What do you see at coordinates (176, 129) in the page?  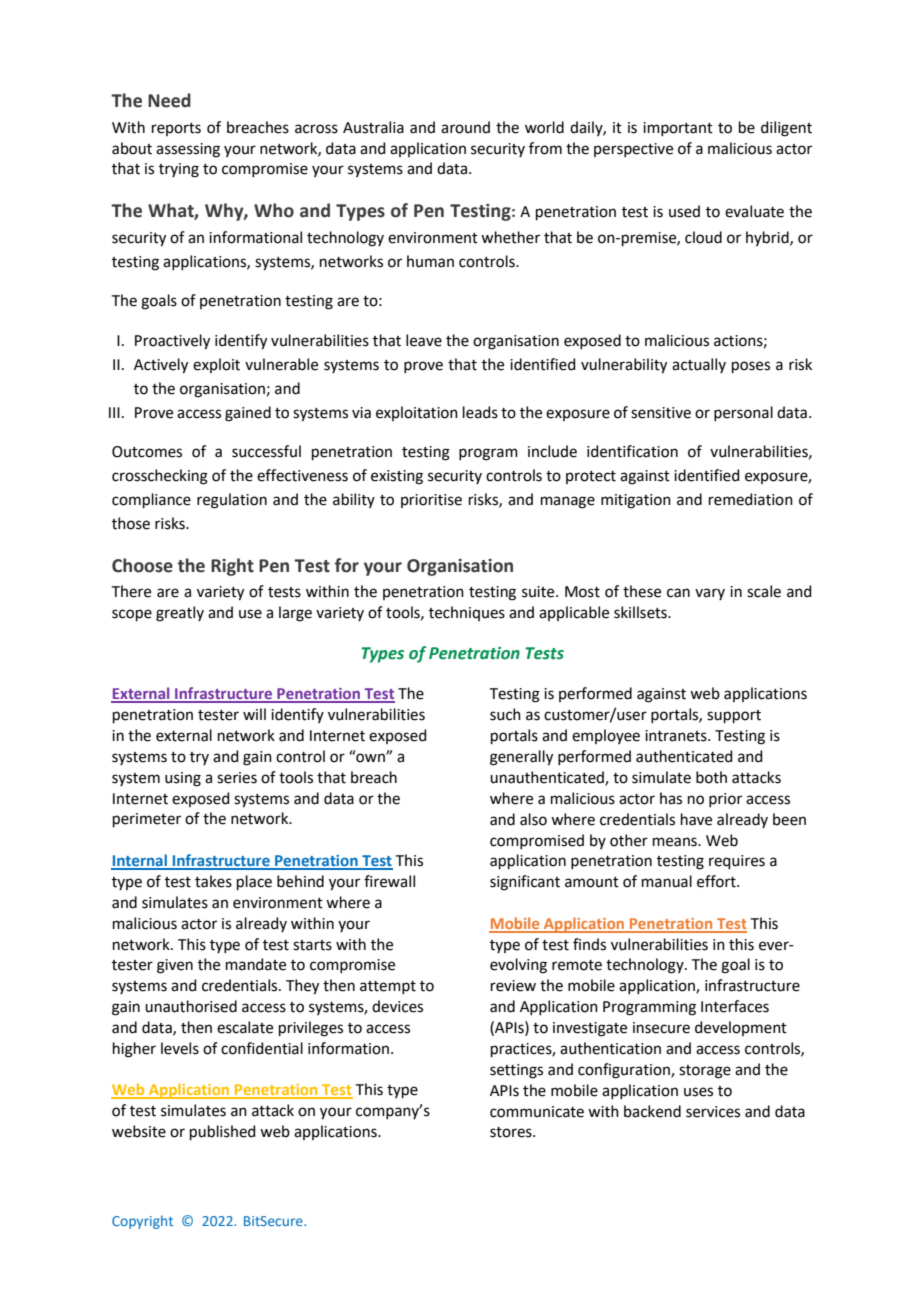 I see `reports` at bounding box center [176, 129].
